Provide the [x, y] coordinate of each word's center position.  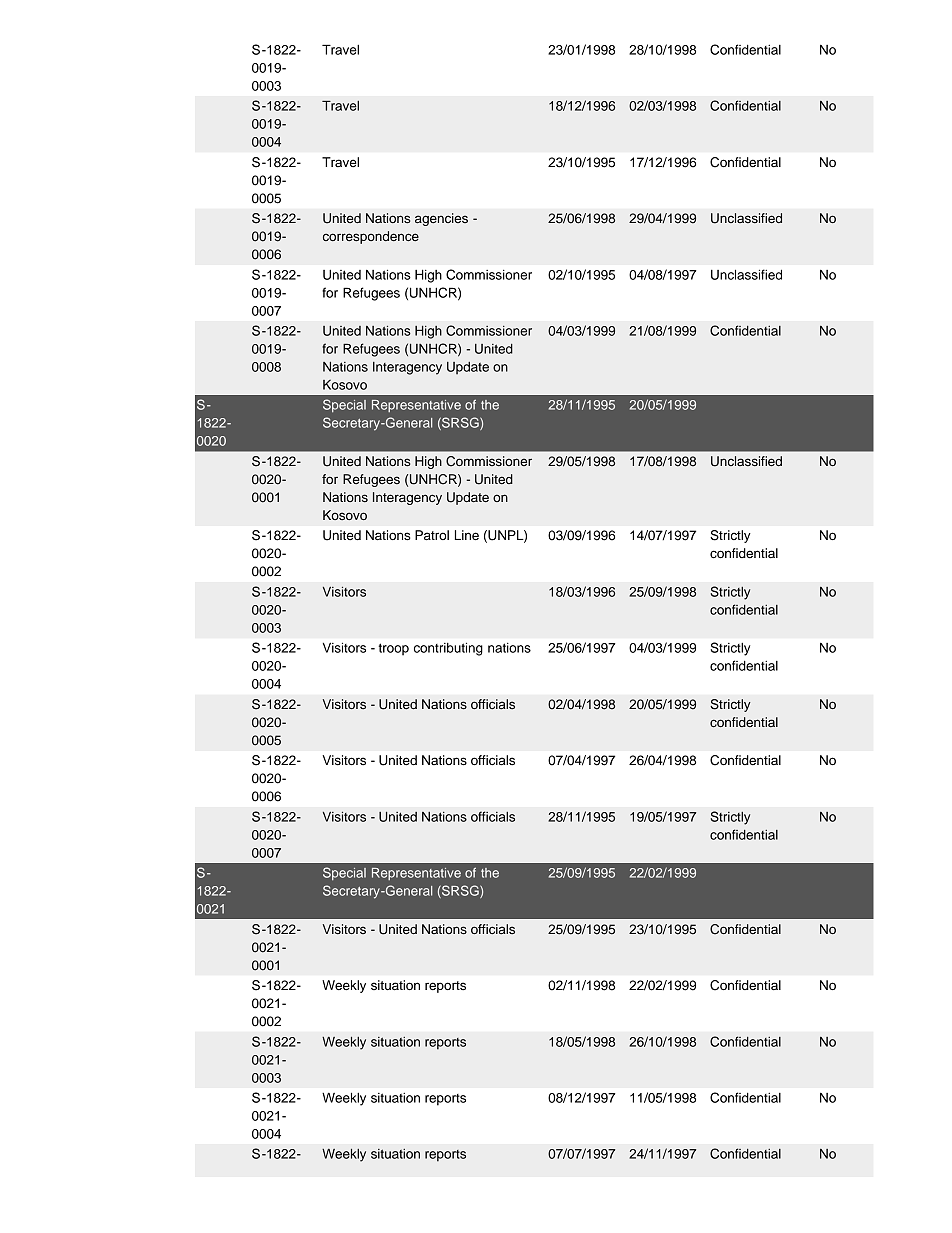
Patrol [432, 535]
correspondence [371, 237]
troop [393, 649]
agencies [441, 219]
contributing [448, 649]
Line [467, 535]
